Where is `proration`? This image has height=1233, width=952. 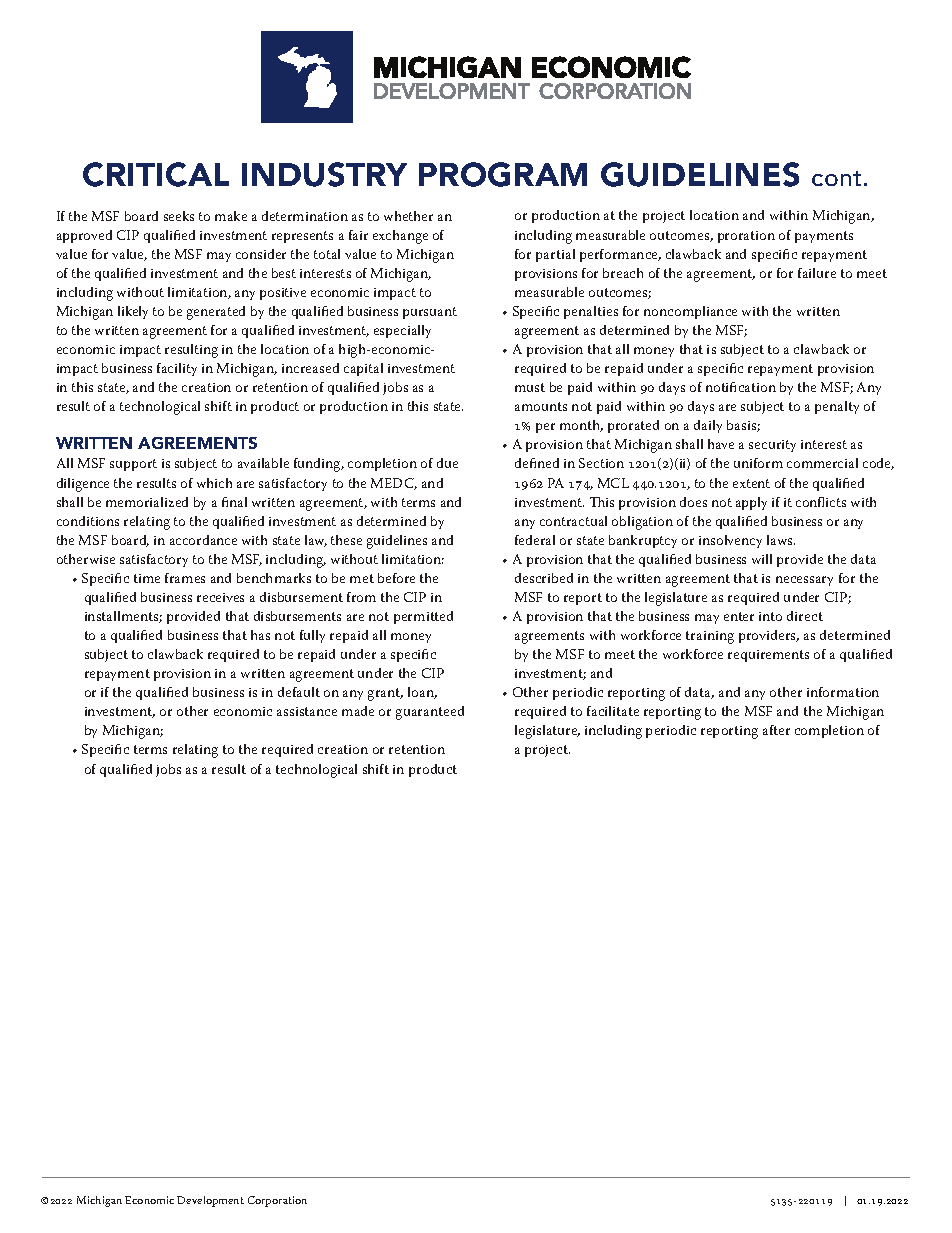
proration is located at coordinates (746, 237).
